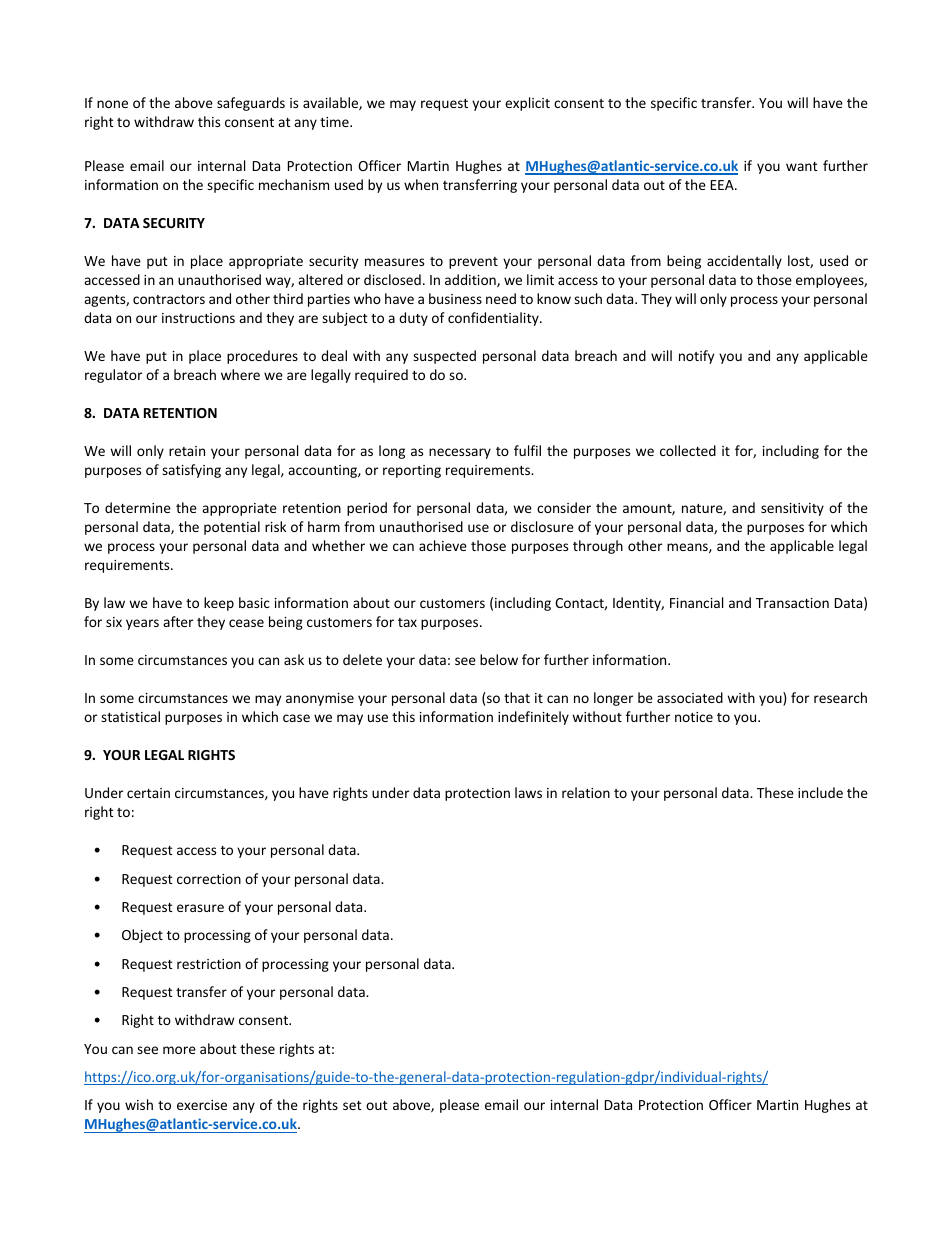 The width and height of the page is (952, 1233). I want to click on keep, so click(219, 604).
